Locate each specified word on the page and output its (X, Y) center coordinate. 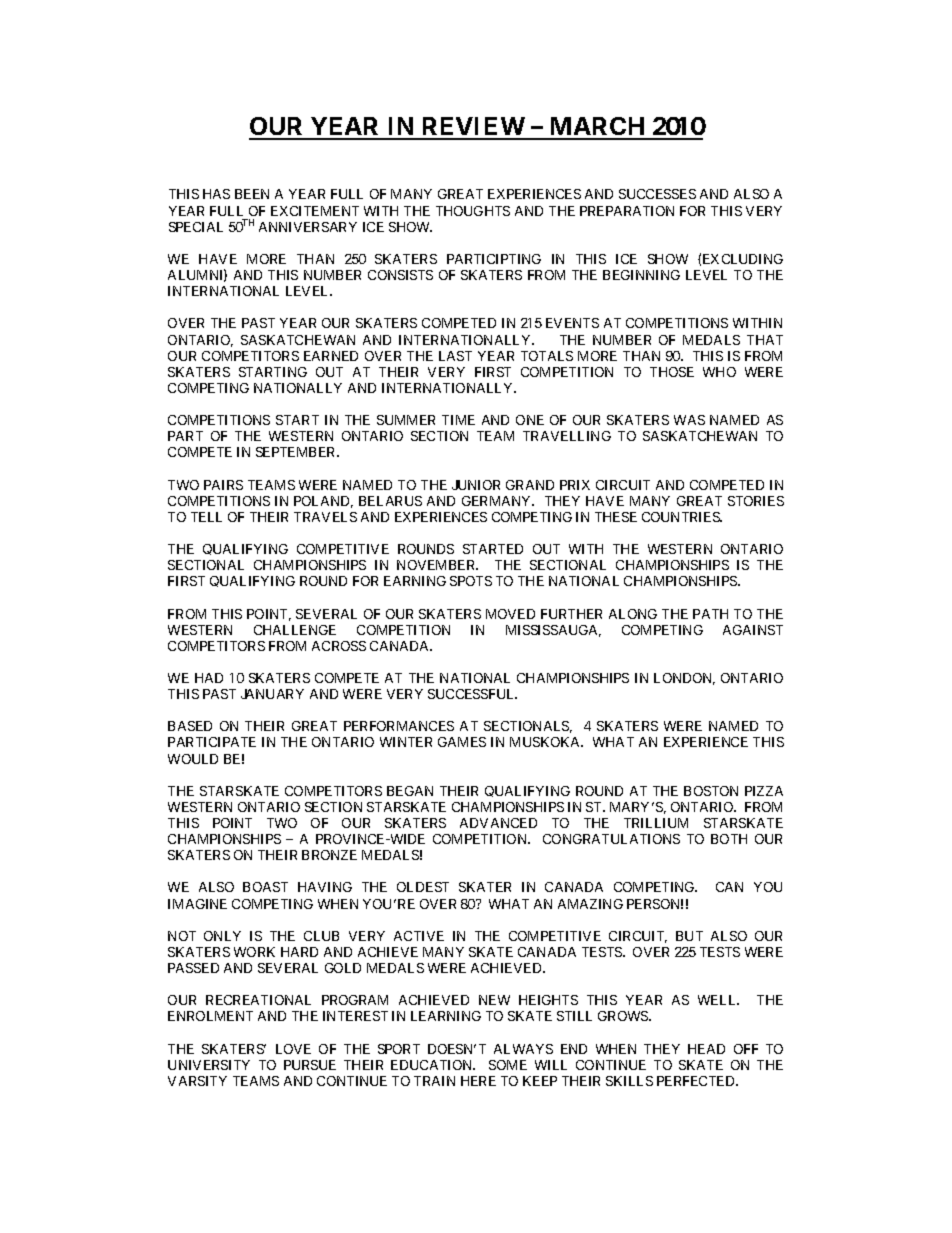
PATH (710, 614)
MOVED (510, 614)
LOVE (293, 1049)
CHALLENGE (295, 630)
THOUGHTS (473, 211)
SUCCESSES (657, 194)
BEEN (252, 194)
